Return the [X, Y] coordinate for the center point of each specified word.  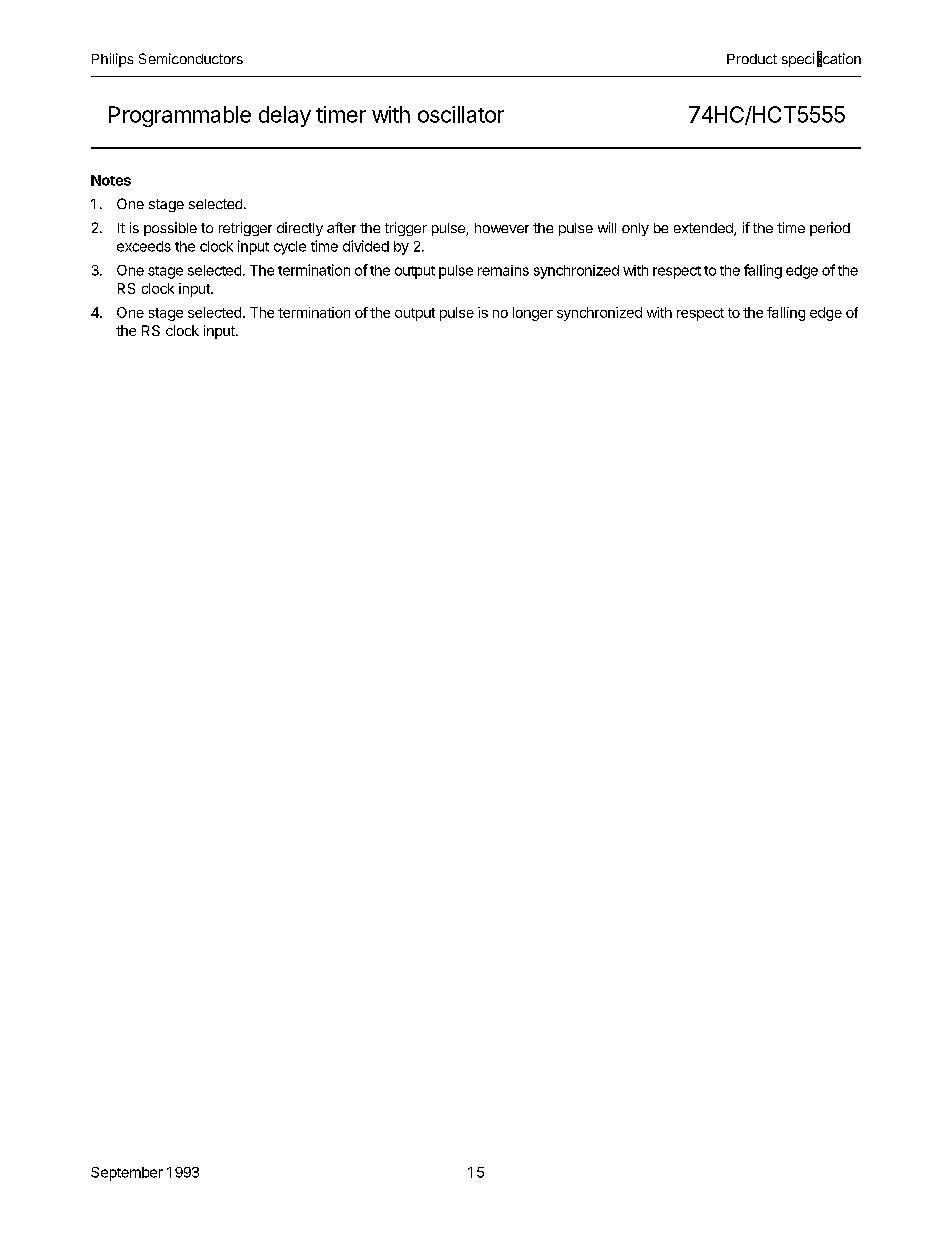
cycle [290, 248]
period [830, 229]
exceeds [144, 246]
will [607, 227]
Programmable [180, 116]
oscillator [461, 114]
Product [752, 59]
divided [366, 246]
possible [170, 229]
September [127, 1174]
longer [533, 314]
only [635, 229]
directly [300, 229]
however [502, 228]
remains [503, 270]
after [341, 227]
